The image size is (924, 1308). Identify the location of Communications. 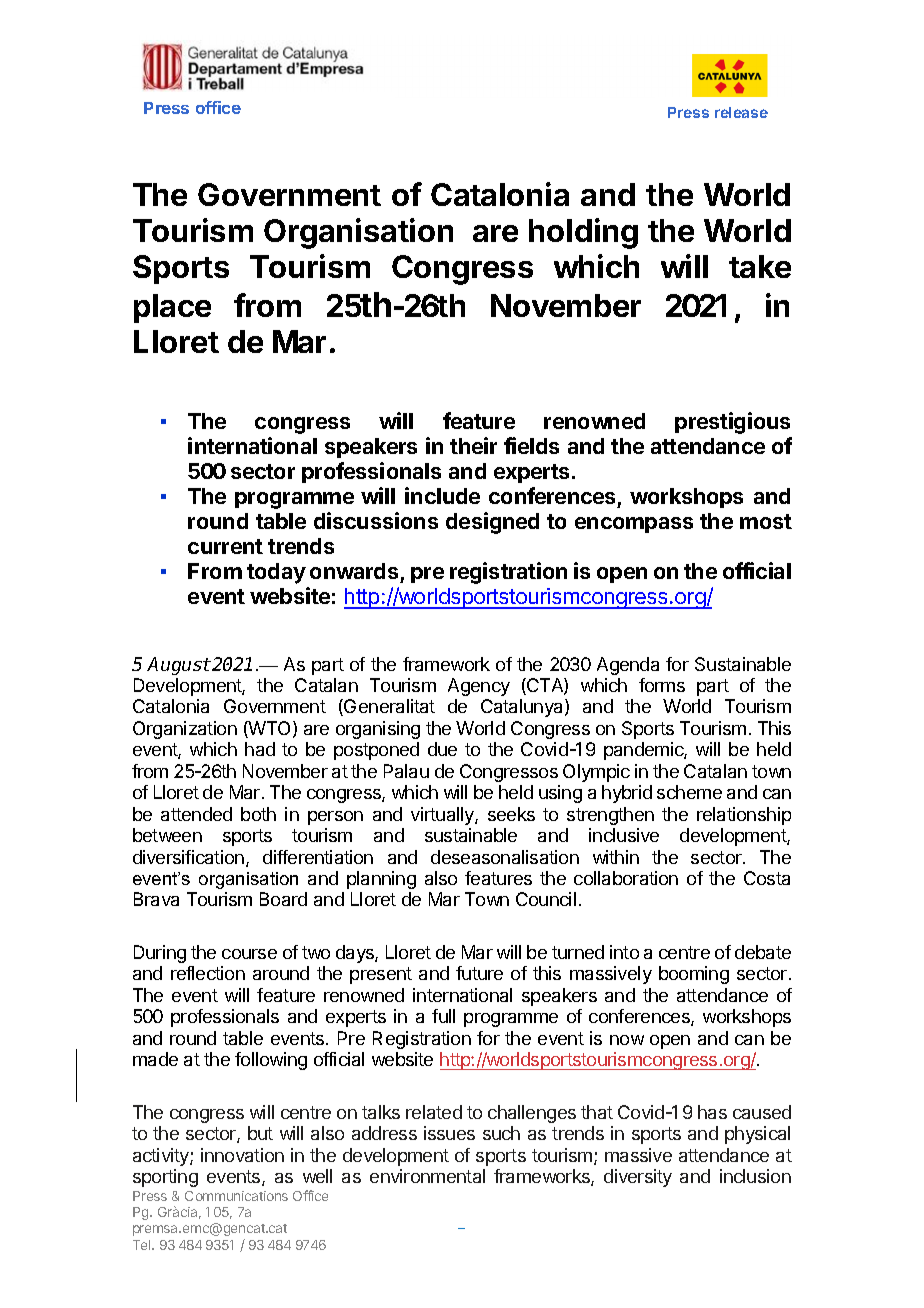
(236, 1196).
